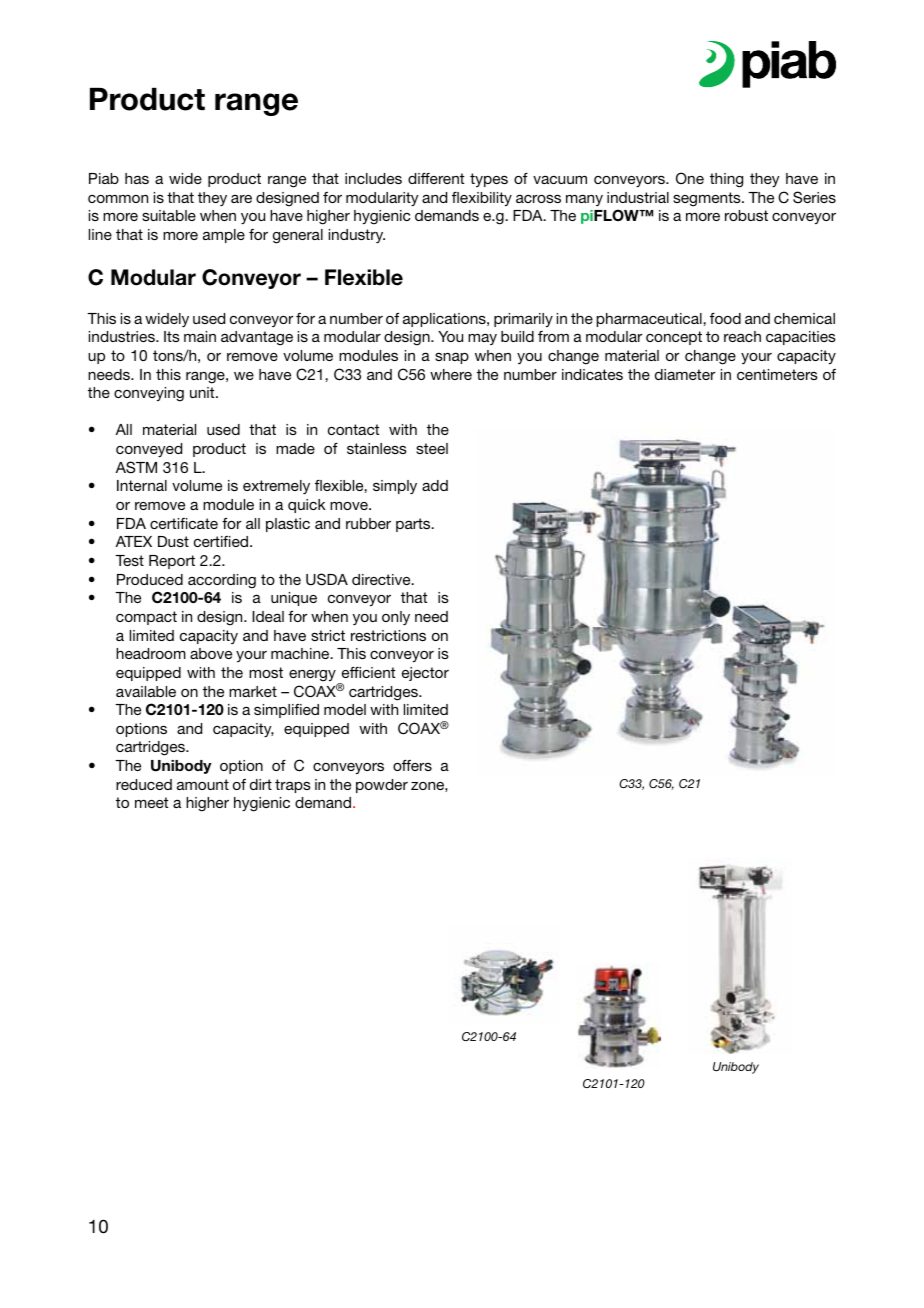 The image size is (924, 1308). Describe the element at coordinates (382, 579) in the screenshot. I see `directive` at that location.
